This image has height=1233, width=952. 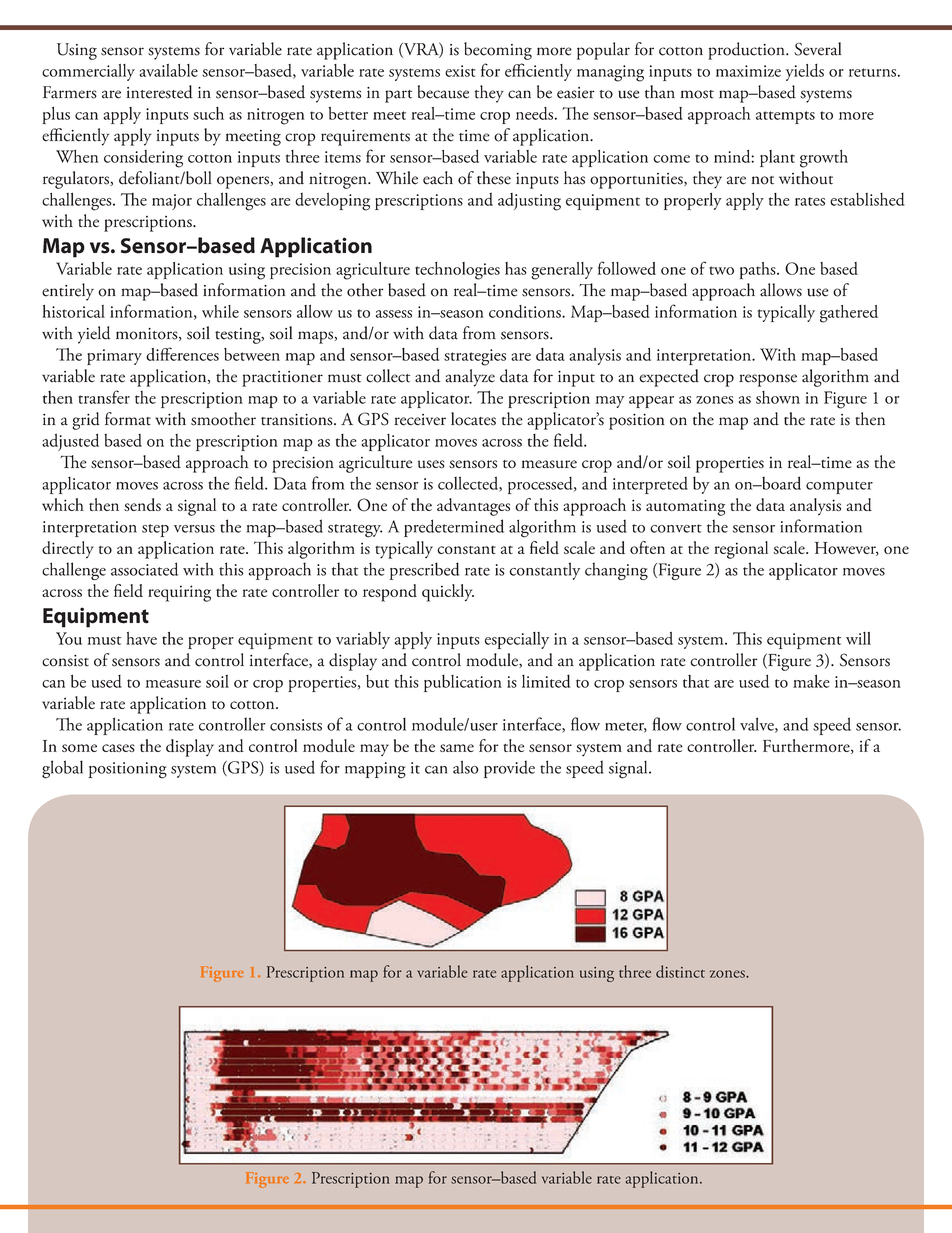 I want to click on distinct, so click(x=680, y=971).
